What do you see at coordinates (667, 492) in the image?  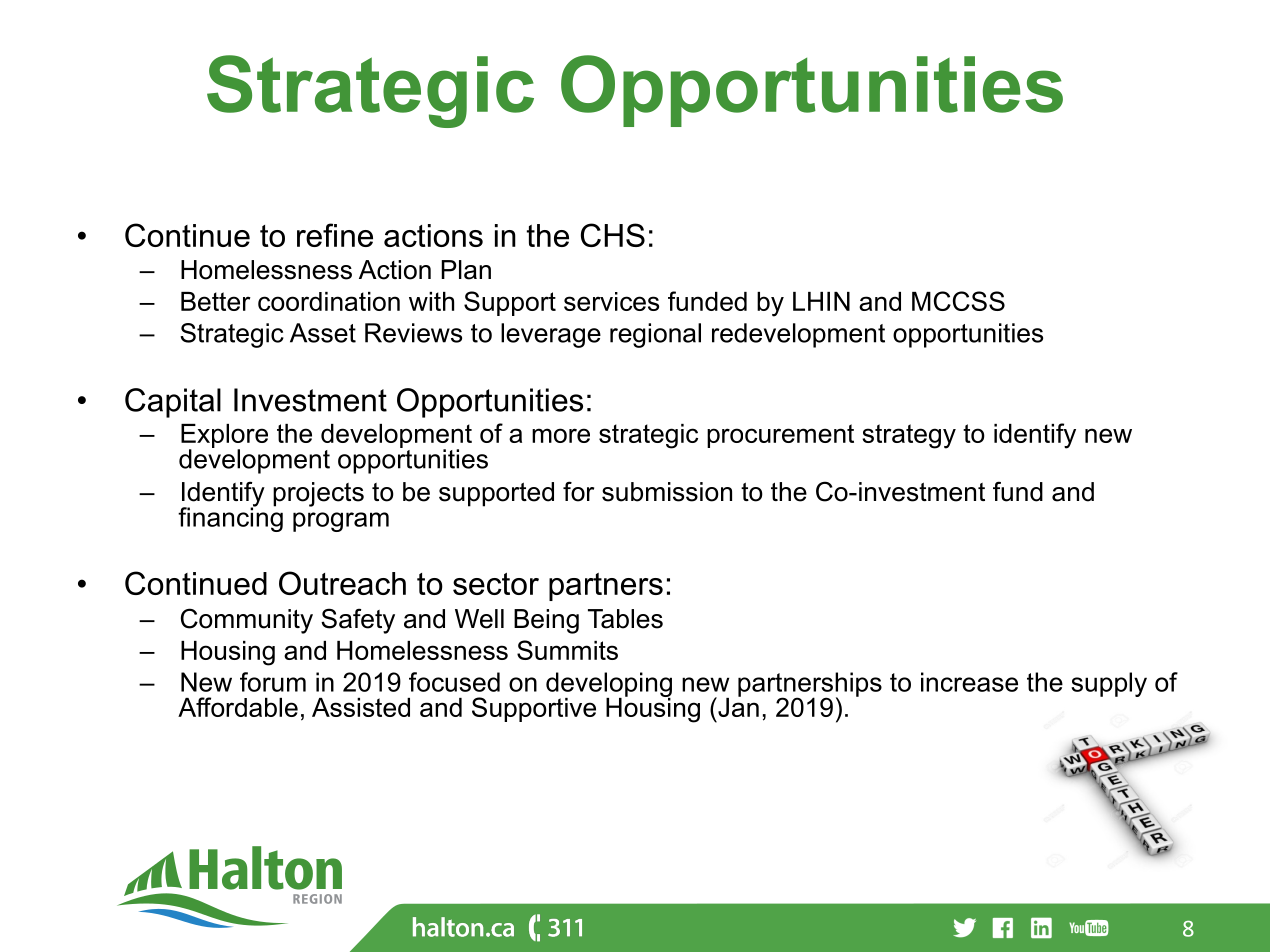 I see `submission` at bounding box center [667, 492].
